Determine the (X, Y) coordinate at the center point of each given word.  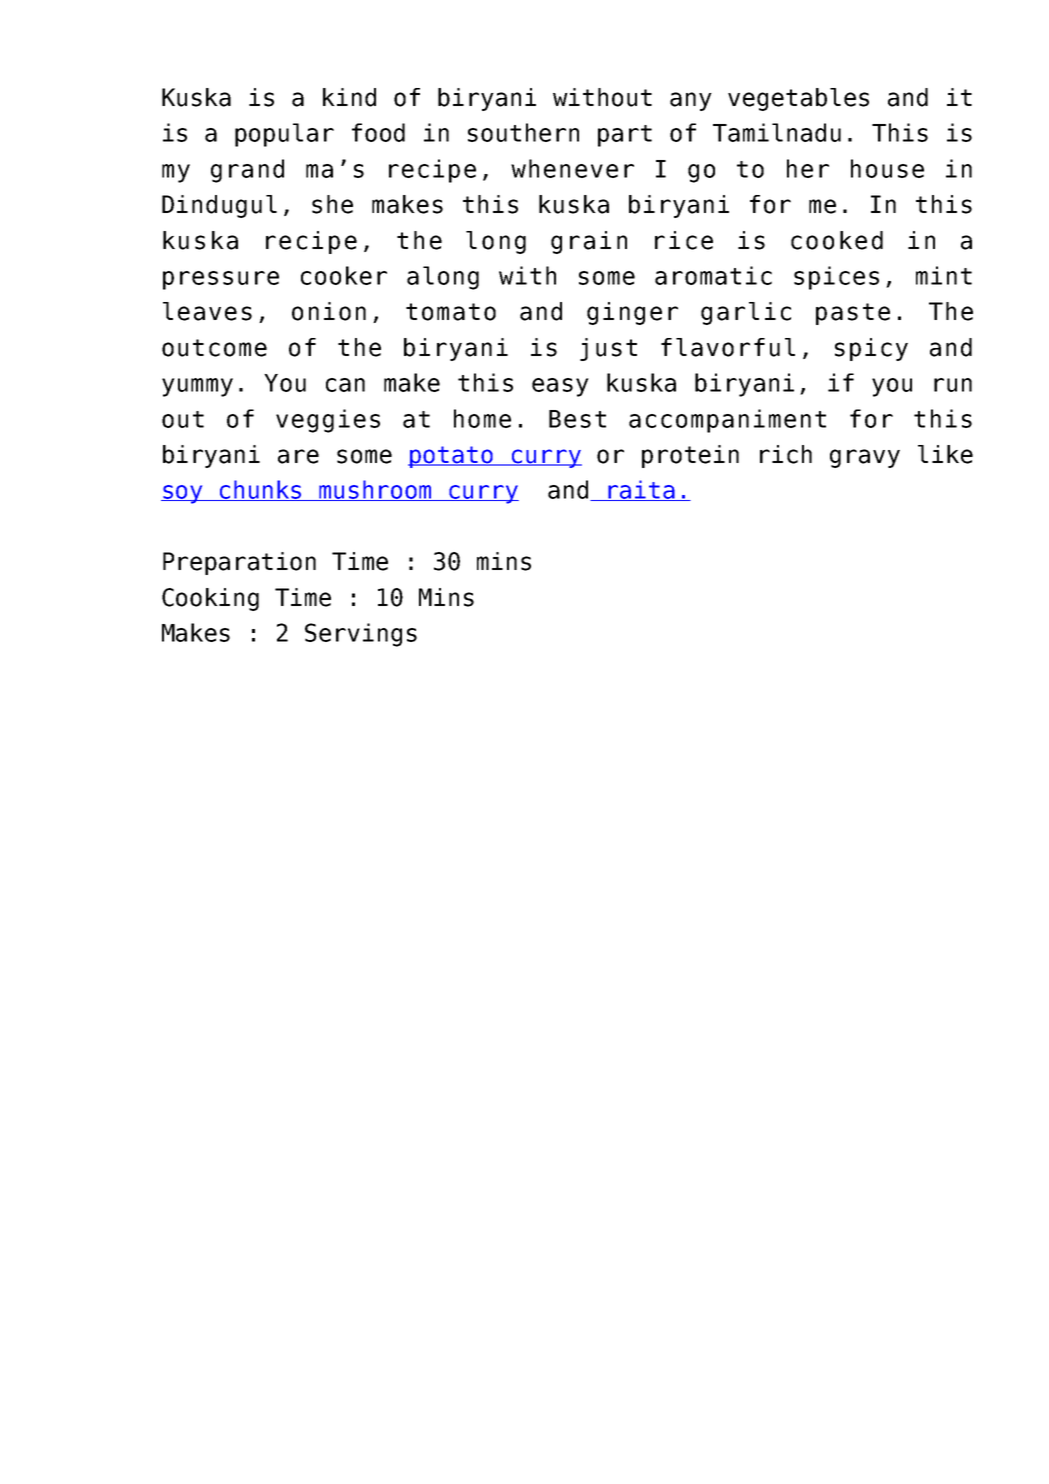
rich (786, 454)
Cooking (210, 599)
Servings (361, 635)
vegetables (798, 99)
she (332, 204)
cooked (837, 240)
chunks (261, 490)
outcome (214, 348)
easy (560, 387)
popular (284, 135)
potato (451, 457)
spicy (871, 349)
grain (589, 242)
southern (523, 132)
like (945, 454)
